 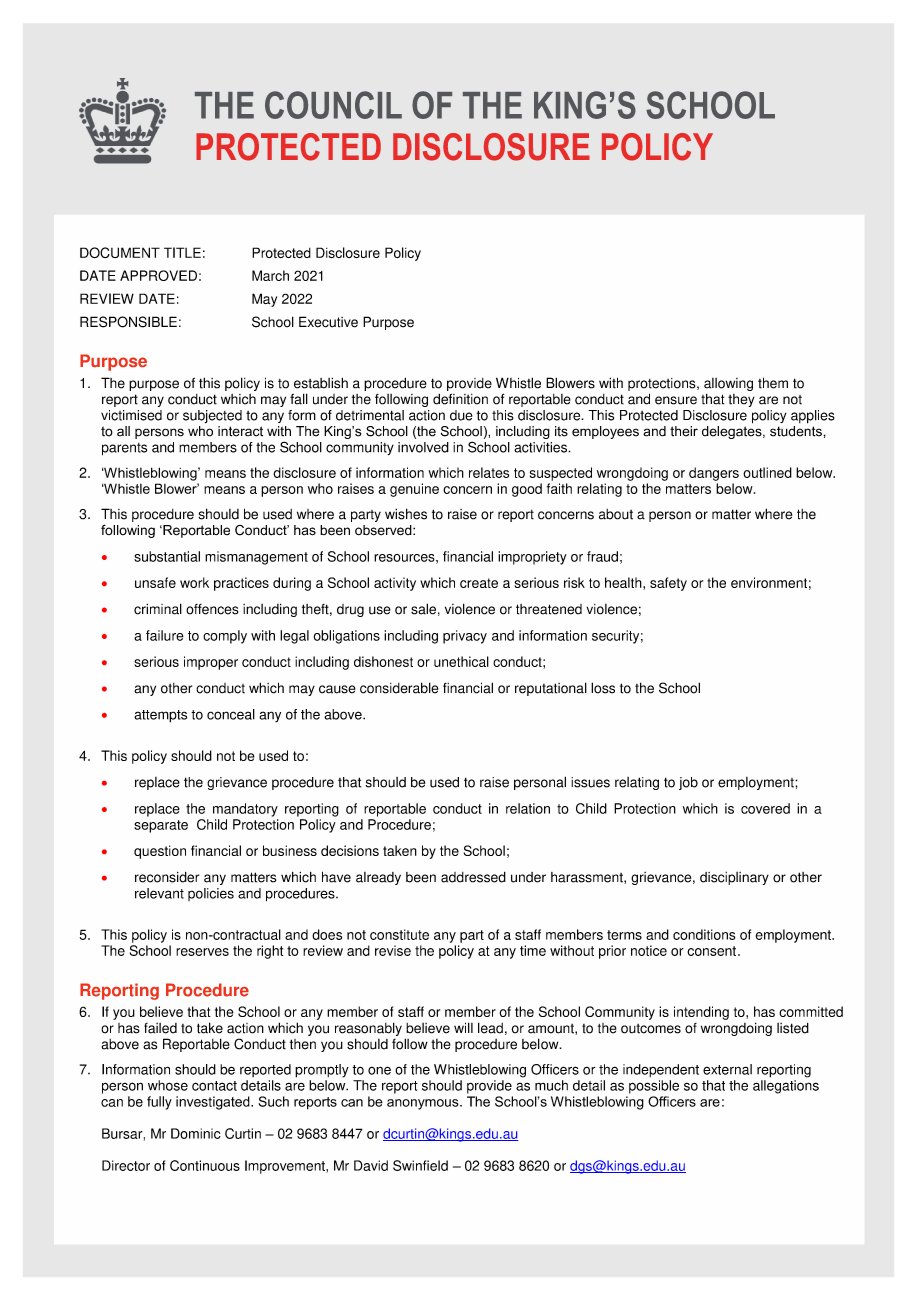 What do you see at coordinates (424, 1104) in the image?
I see `anonymous` at bounding box center [424, 1104].
